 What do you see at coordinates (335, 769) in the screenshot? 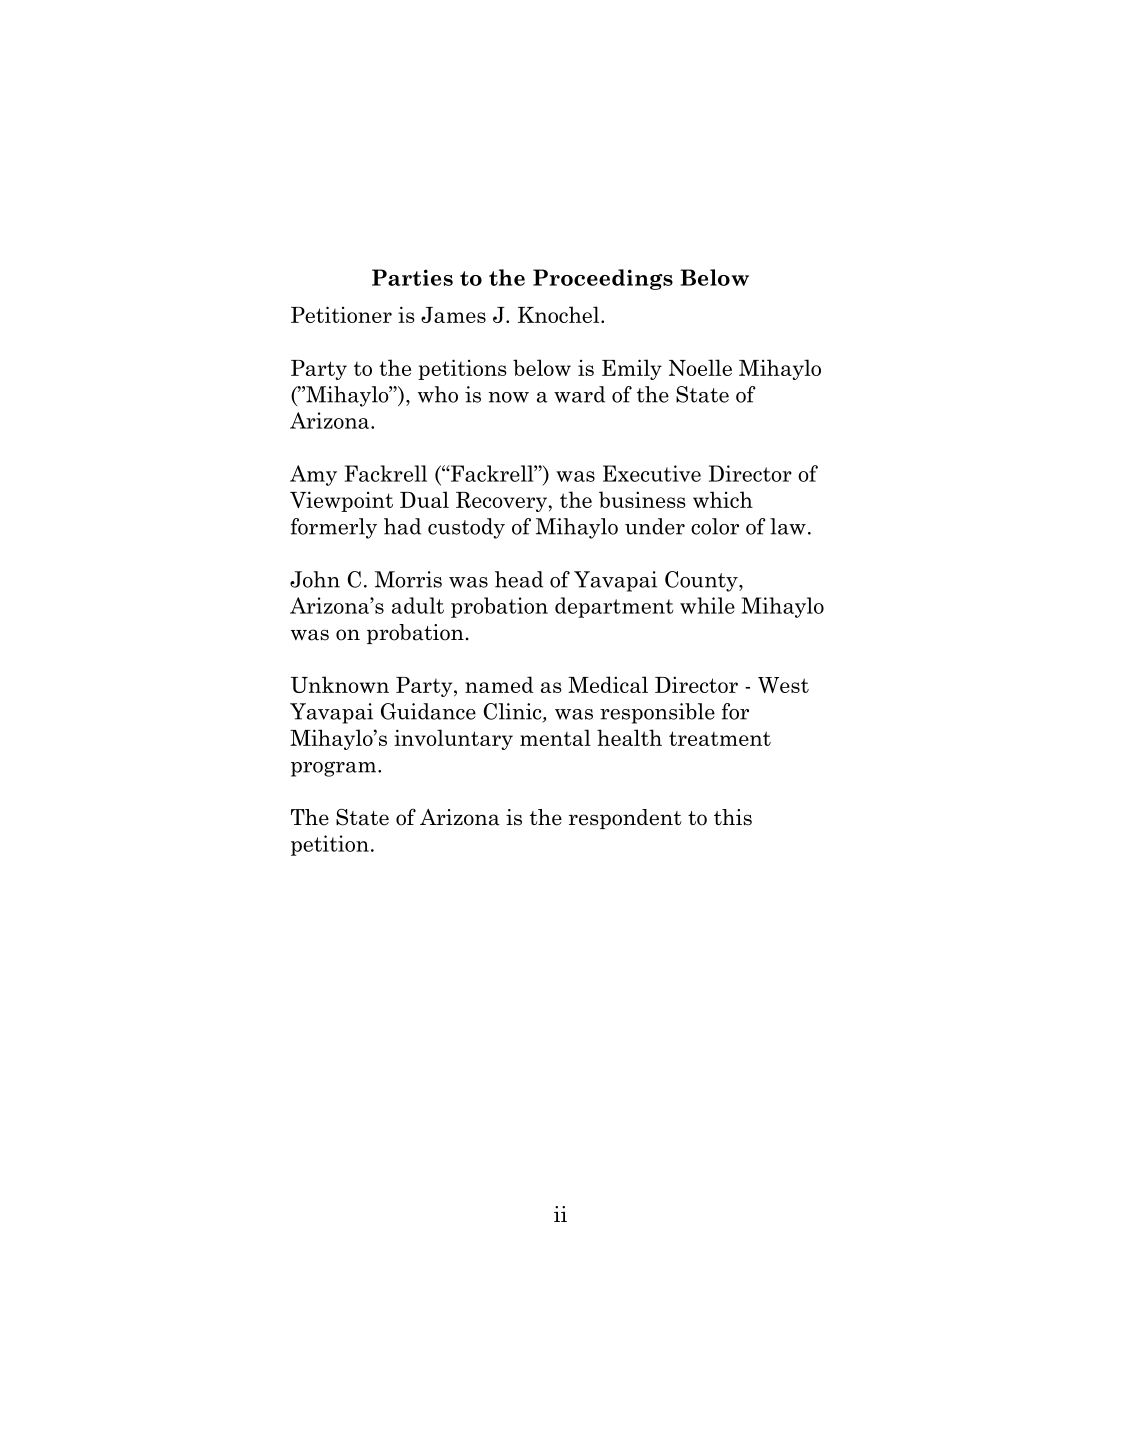
I see `program` at bounding box center [335, 769].
